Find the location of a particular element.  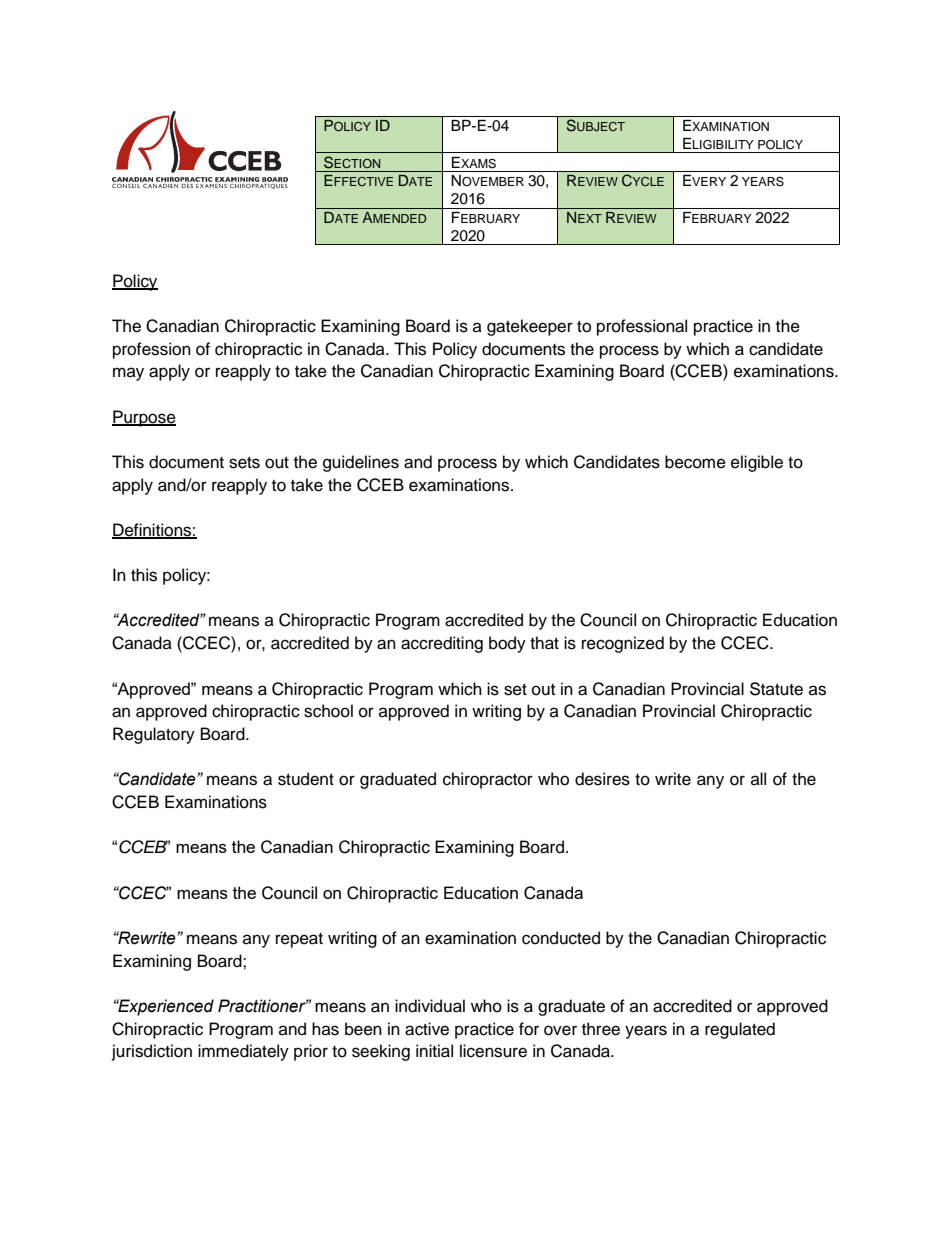

Statute is located at coordinates (776, 689).
